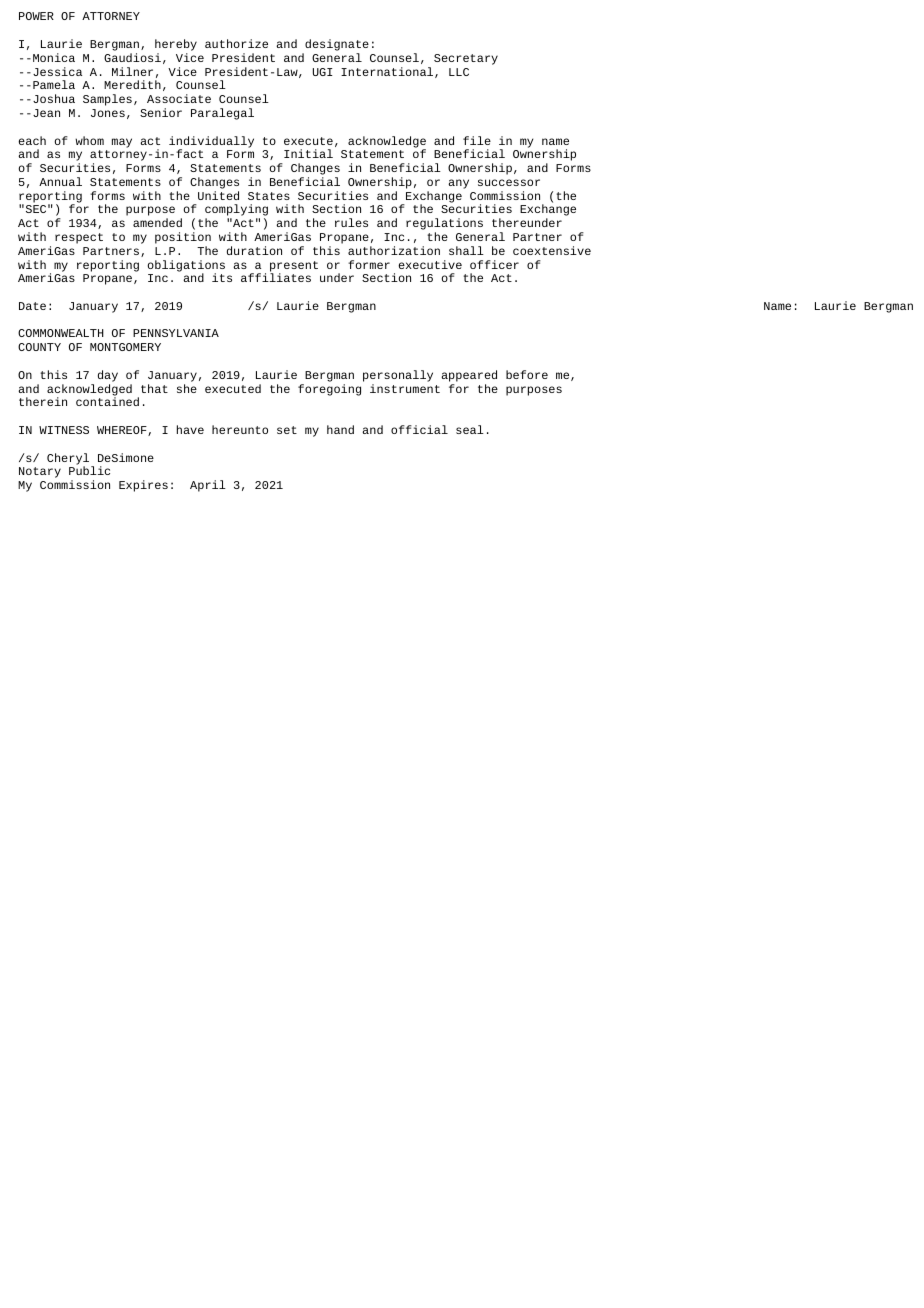 The width and height of the document is (924, 1308). I want to click on Public, so click(89, 470).
